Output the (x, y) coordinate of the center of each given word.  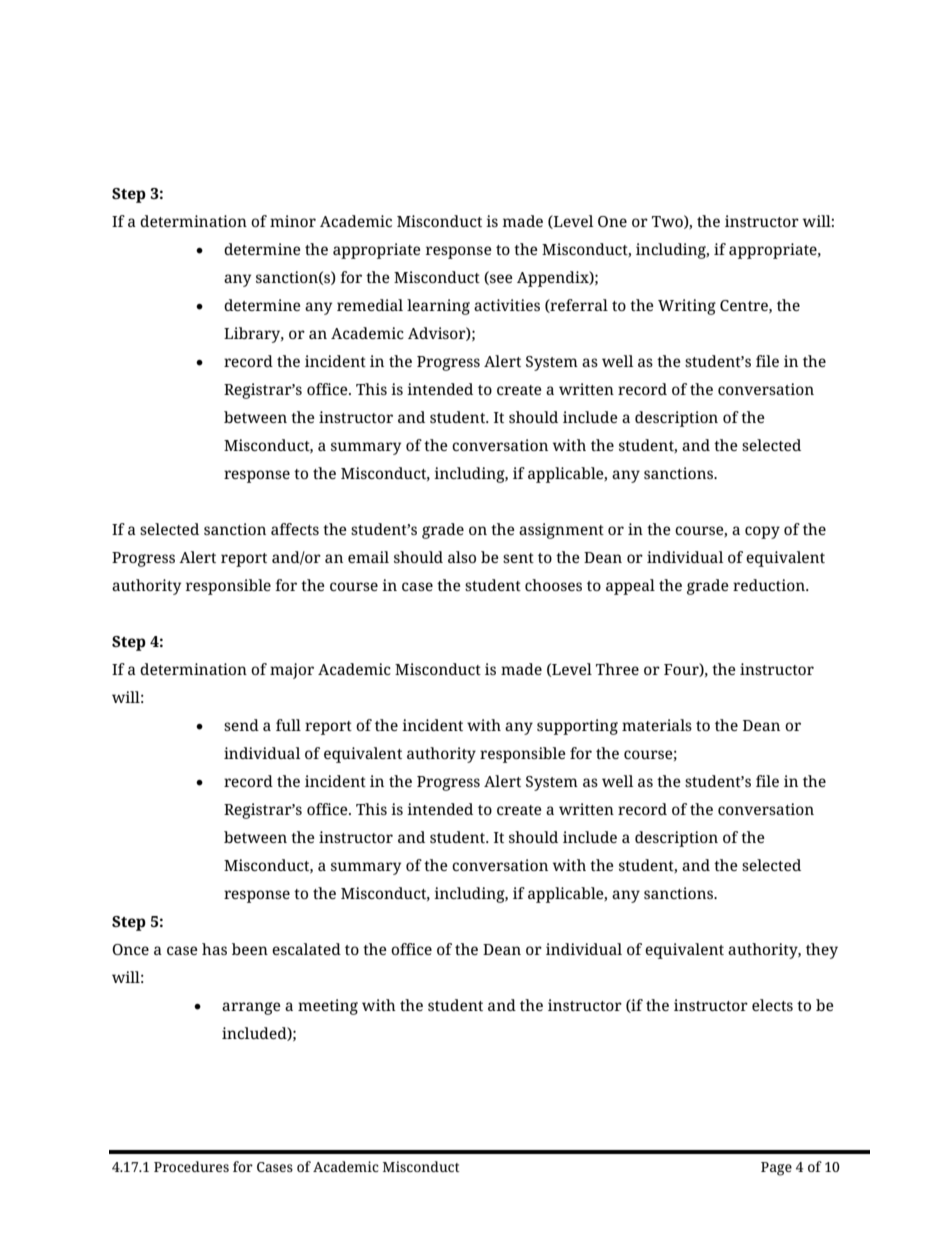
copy (762, 532)
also (462, 557)
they (822, 951)
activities (507, 305)
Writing (687, 307)
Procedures (191, 1166)
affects (295, 529)
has (214, 949)
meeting (328, 1007)
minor (293, 221)
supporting (577, 727)
